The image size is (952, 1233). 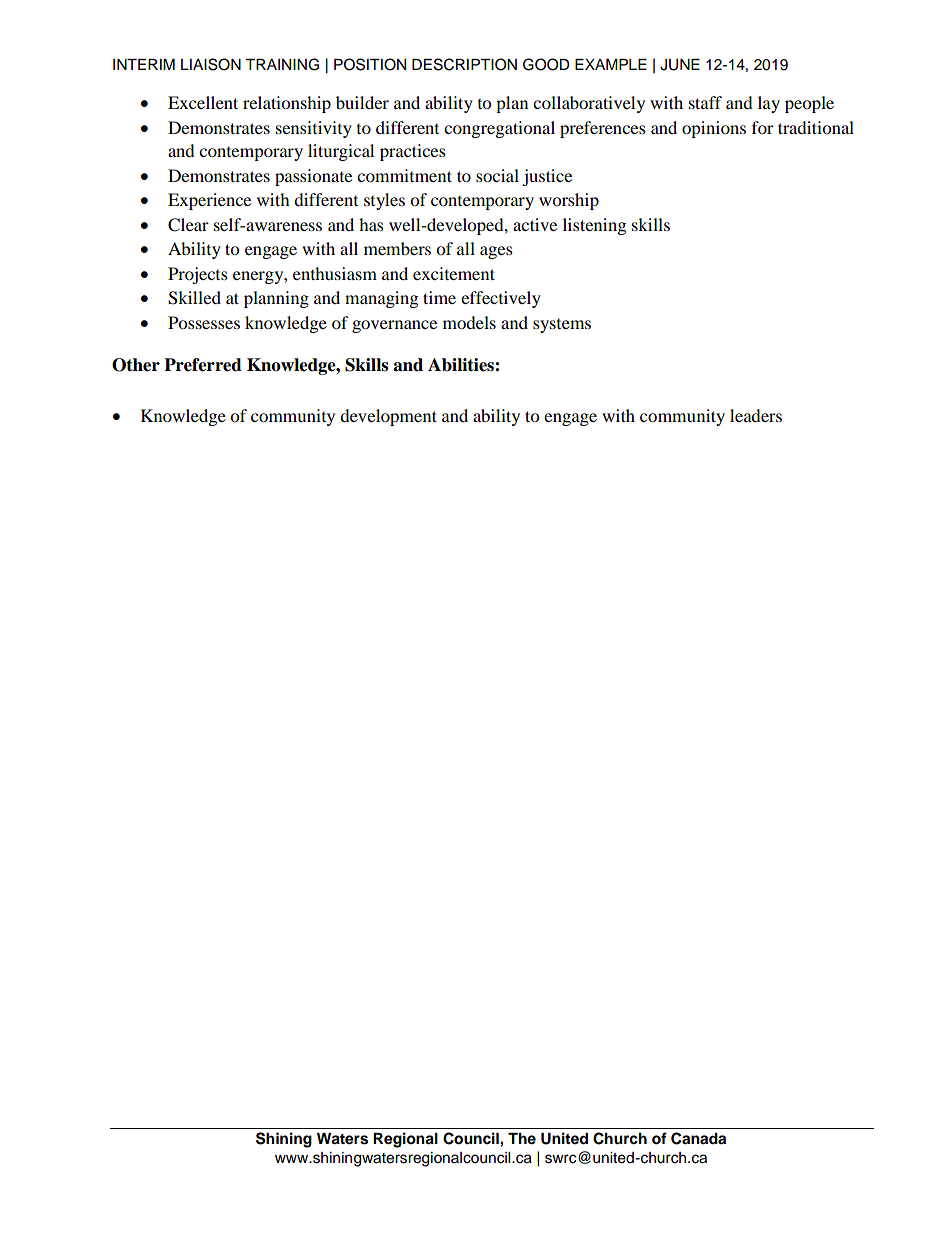 I want to click on systems, so click(x=562, y=326).
